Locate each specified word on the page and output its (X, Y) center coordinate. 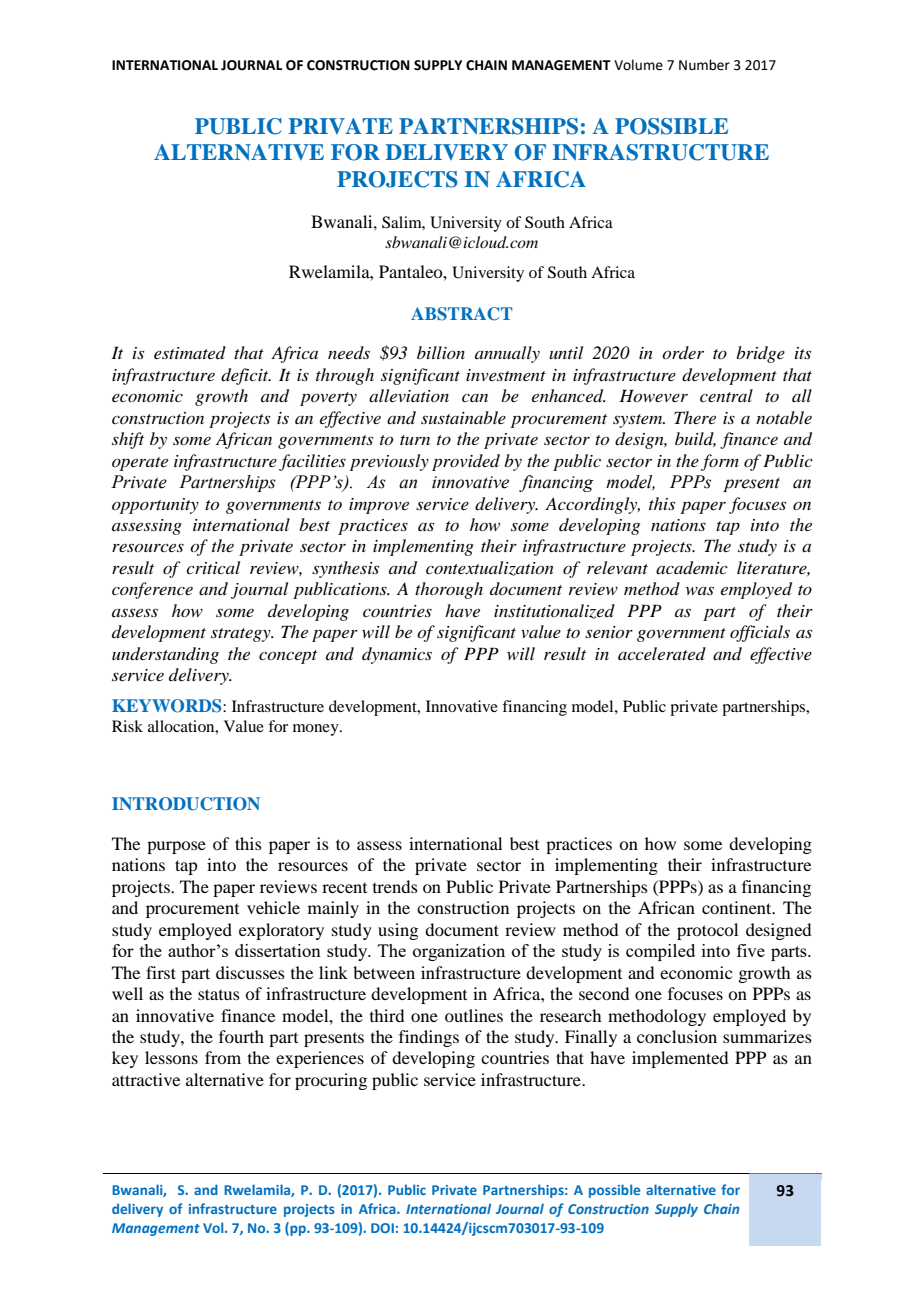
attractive (146, 1079)
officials (760, 633)
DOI (382, 1228)
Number (704, 65)
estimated (190, 352)
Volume (638, 65)
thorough (449, 590)
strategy (242, 635)
